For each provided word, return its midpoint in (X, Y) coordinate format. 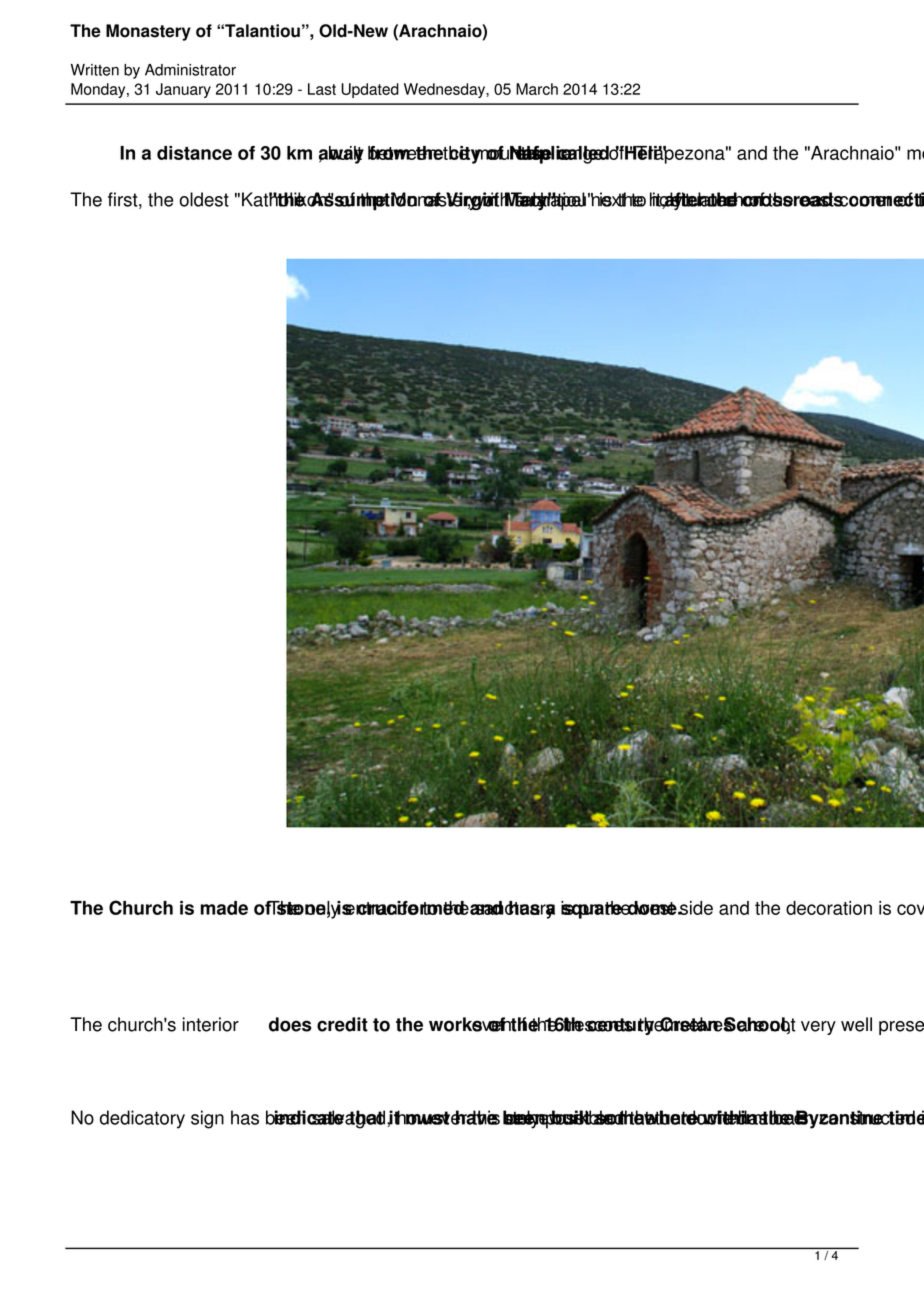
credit (342, 1024)
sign (207, 1119)
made (224, 908)
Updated (370, 90)
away (341, 155)
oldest (204, 199)
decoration (829, 908)
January (183, 90)
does (290, 1024)
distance (194, 153)
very (818, 1028)
